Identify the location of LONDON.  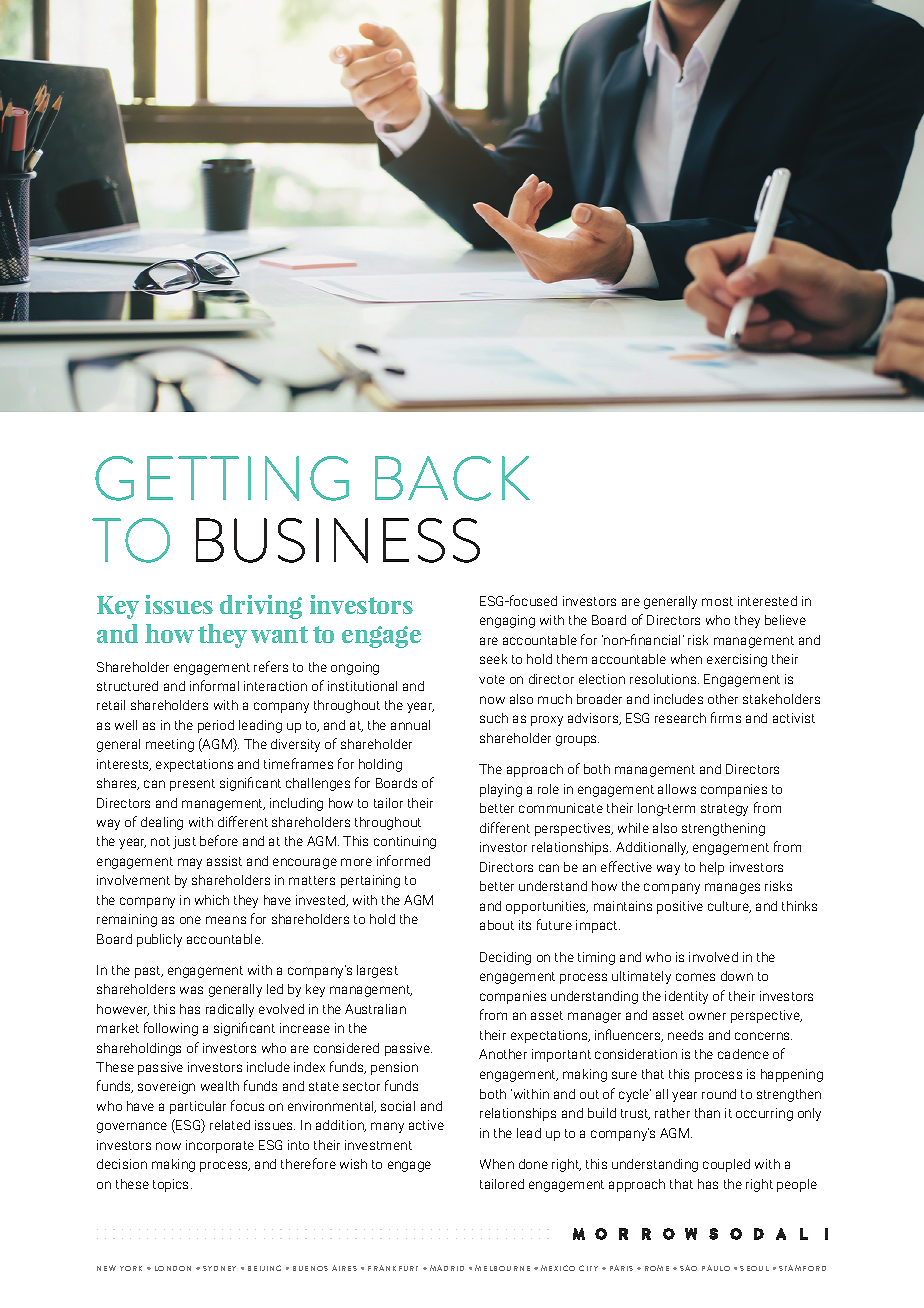
(173, 1268).
